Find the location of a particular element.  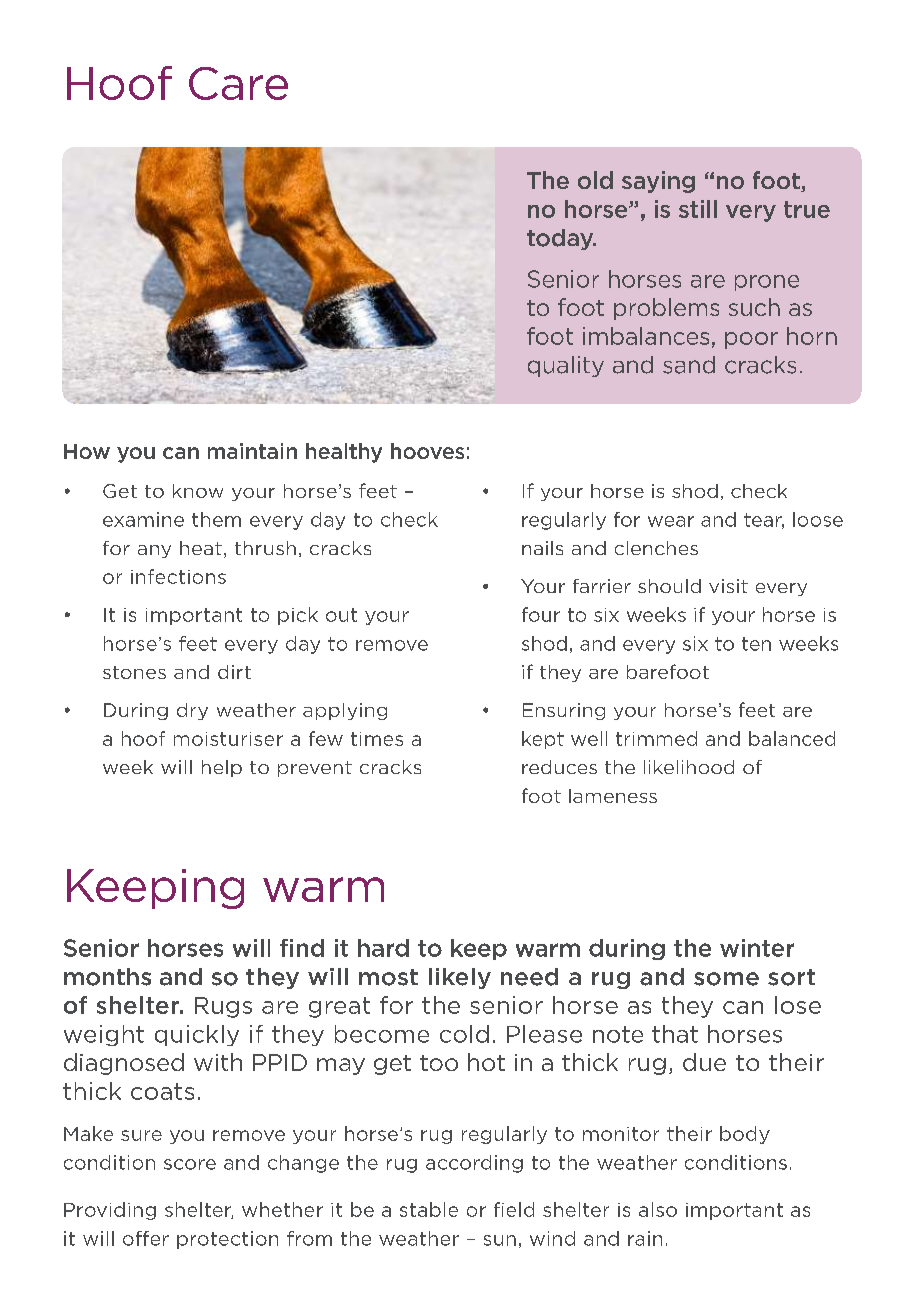

likelihood is located at coordinates (689, 767).
